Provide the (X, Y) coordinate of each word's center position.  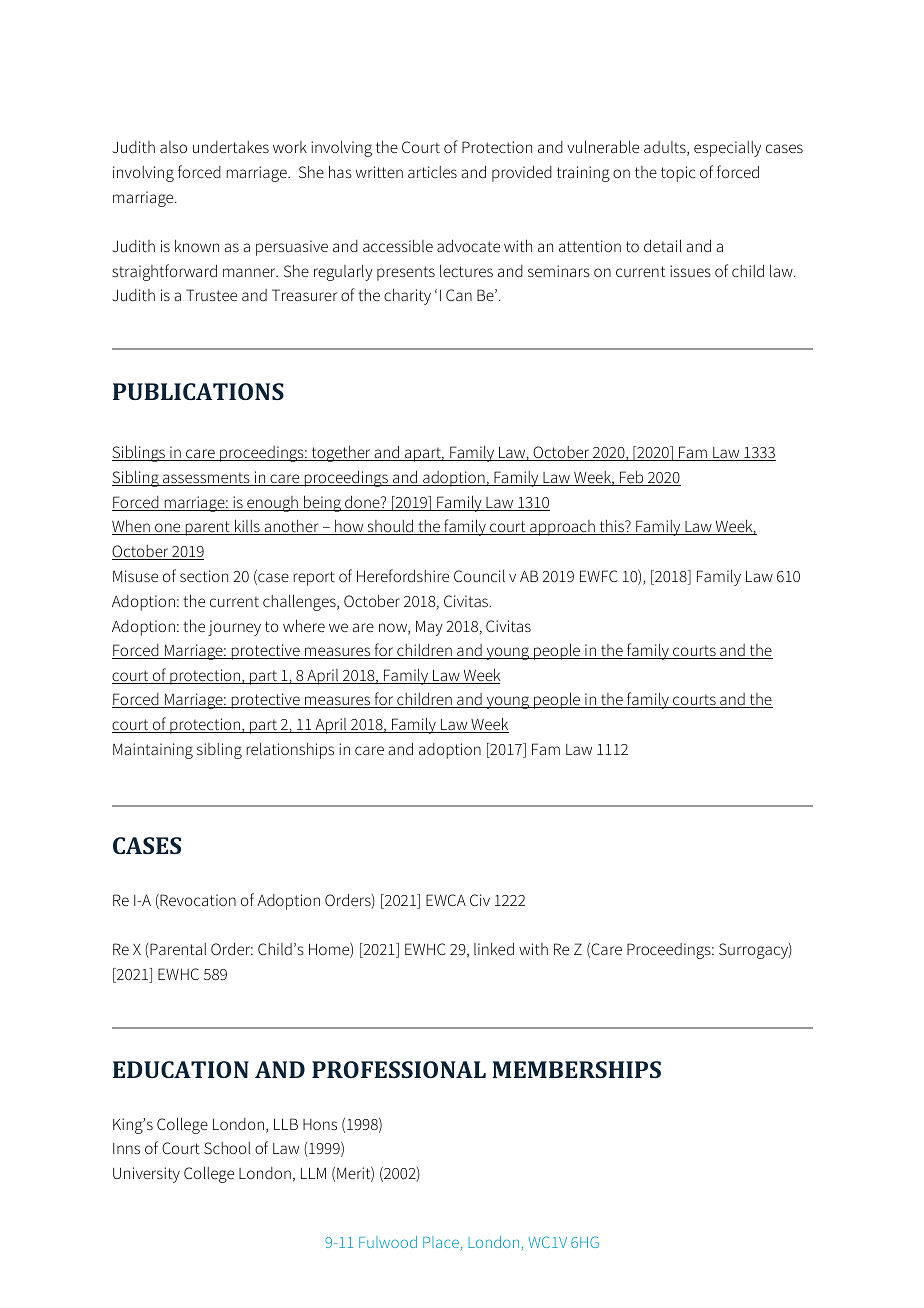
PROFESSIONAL (399, 1069)
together (341, 453)
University (146, 1175)
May (429, 628)
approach (562, 528)
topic (678, 174)
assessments (206, 479)
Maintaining (153, 751)
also (173, 147)
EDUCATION (181, 1069)
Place (441, 1242)
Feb (632, 478)
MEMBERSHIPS (576, 1069)
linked (494, 948)
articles (432, 172)
